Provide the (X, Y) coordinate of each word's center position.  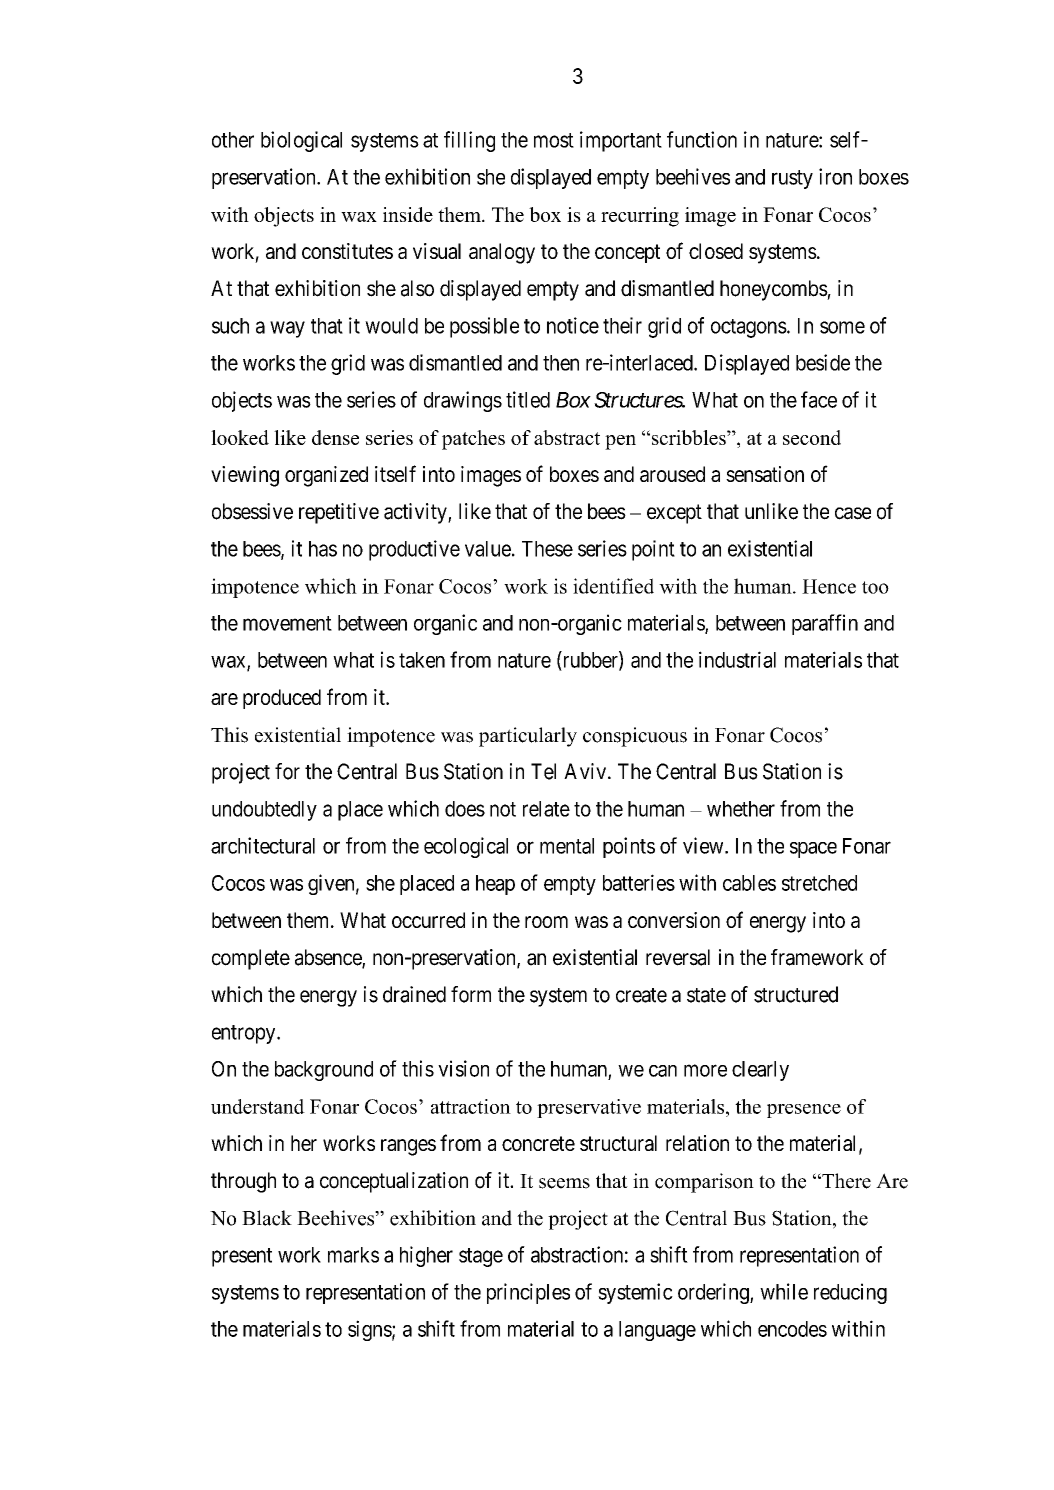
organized (326, 476)
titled (528, 399)
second (812, 437)
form (471, 994)
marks (353, 1255)
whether (741, 809)
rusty (792, 179)
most (554, 140)
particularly (528, 737)
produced (282, 699)
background (324, 1071)
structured (796, 994)
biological (301, 141)
